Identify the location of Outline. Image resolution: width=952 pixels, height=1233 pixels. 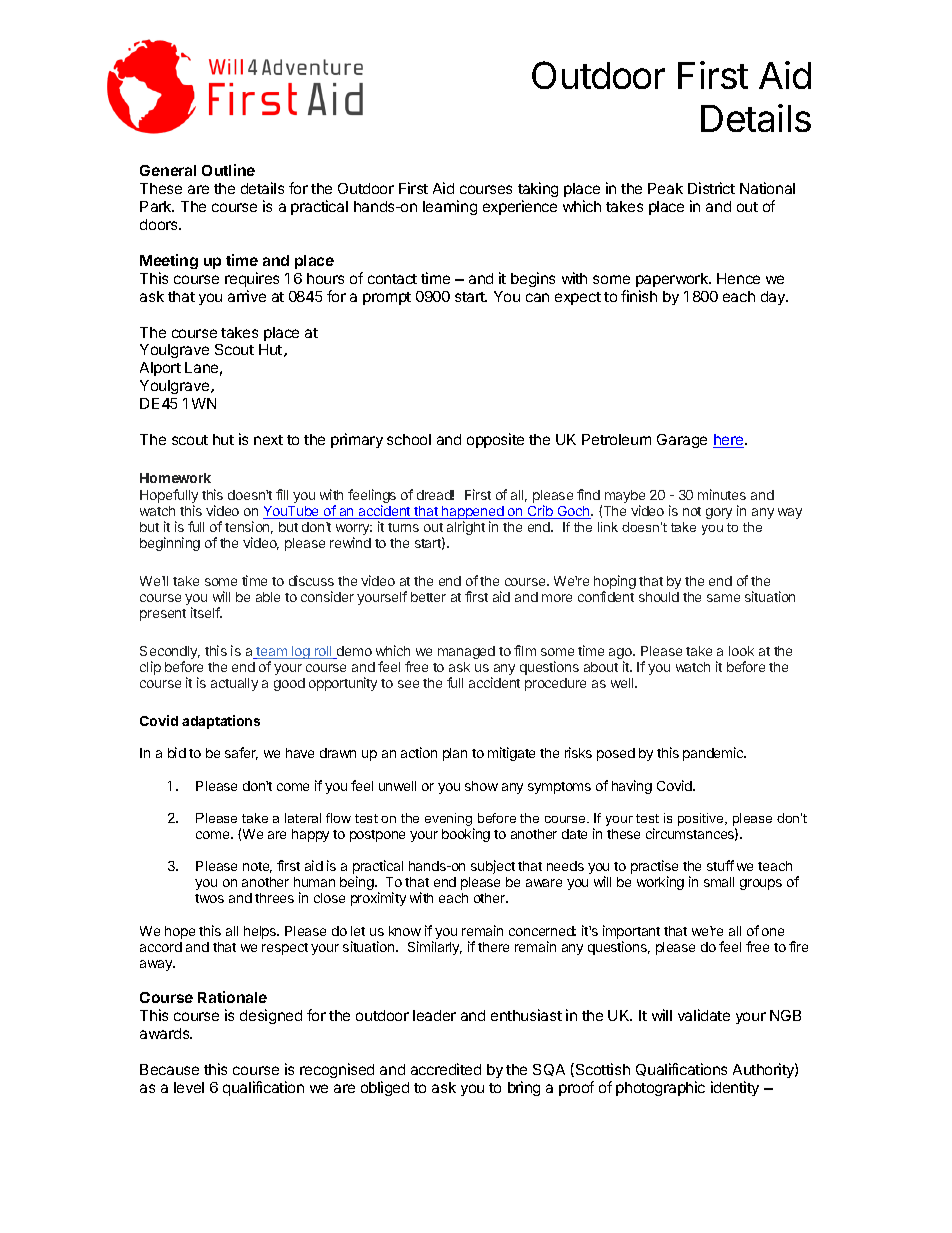
(228, 170).
